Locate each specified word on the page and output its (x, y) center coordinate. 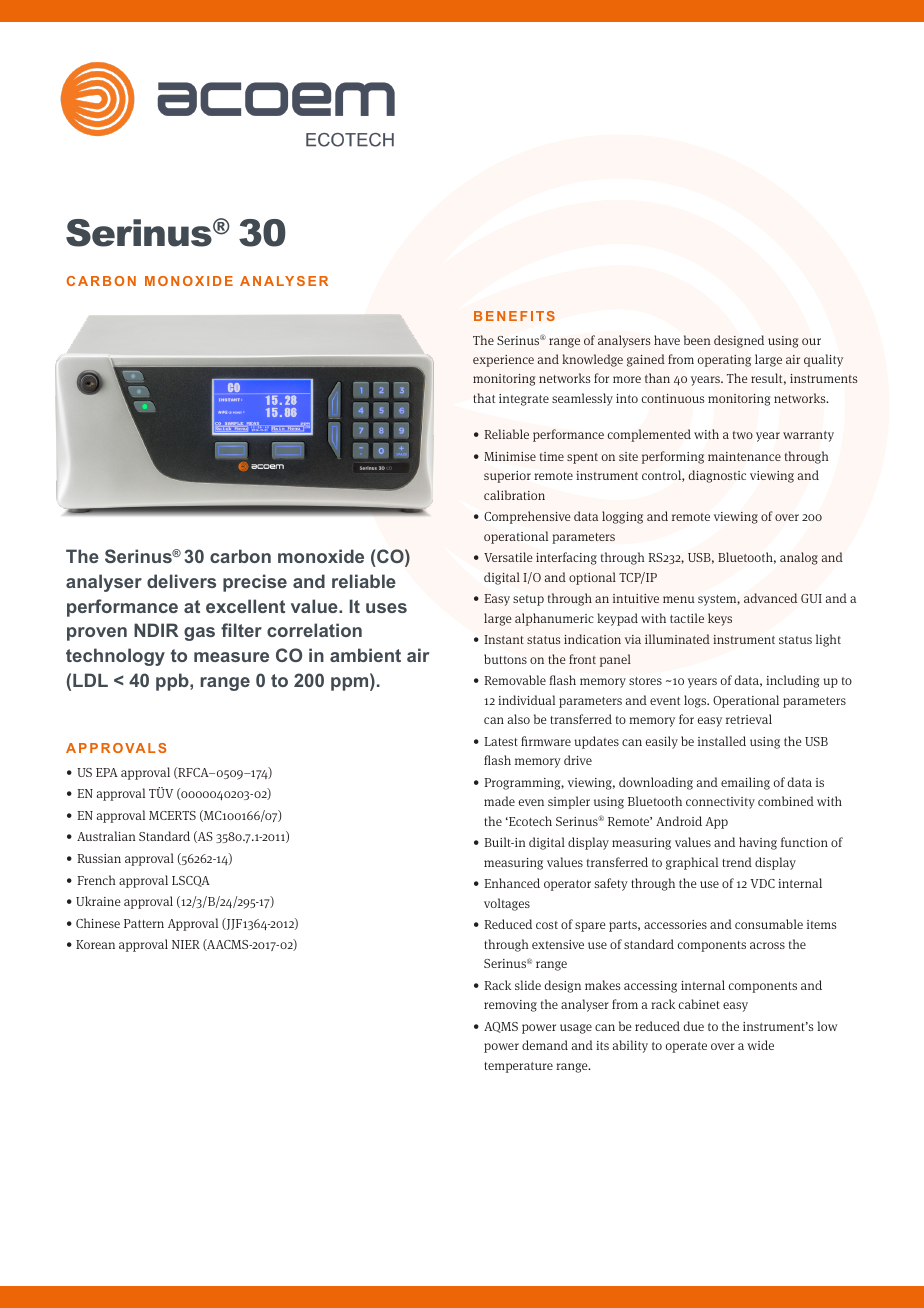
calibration (514, 495)
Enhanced (512, 883)
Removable (515, 680)
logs (696, 701)
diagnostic (717, 476)
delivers (181, 581)
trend (737, 862)
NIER (186, 944)
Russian (99, 858)
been (697, 340)
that (484, 398)
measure (231, 657)
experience (503, 361)
